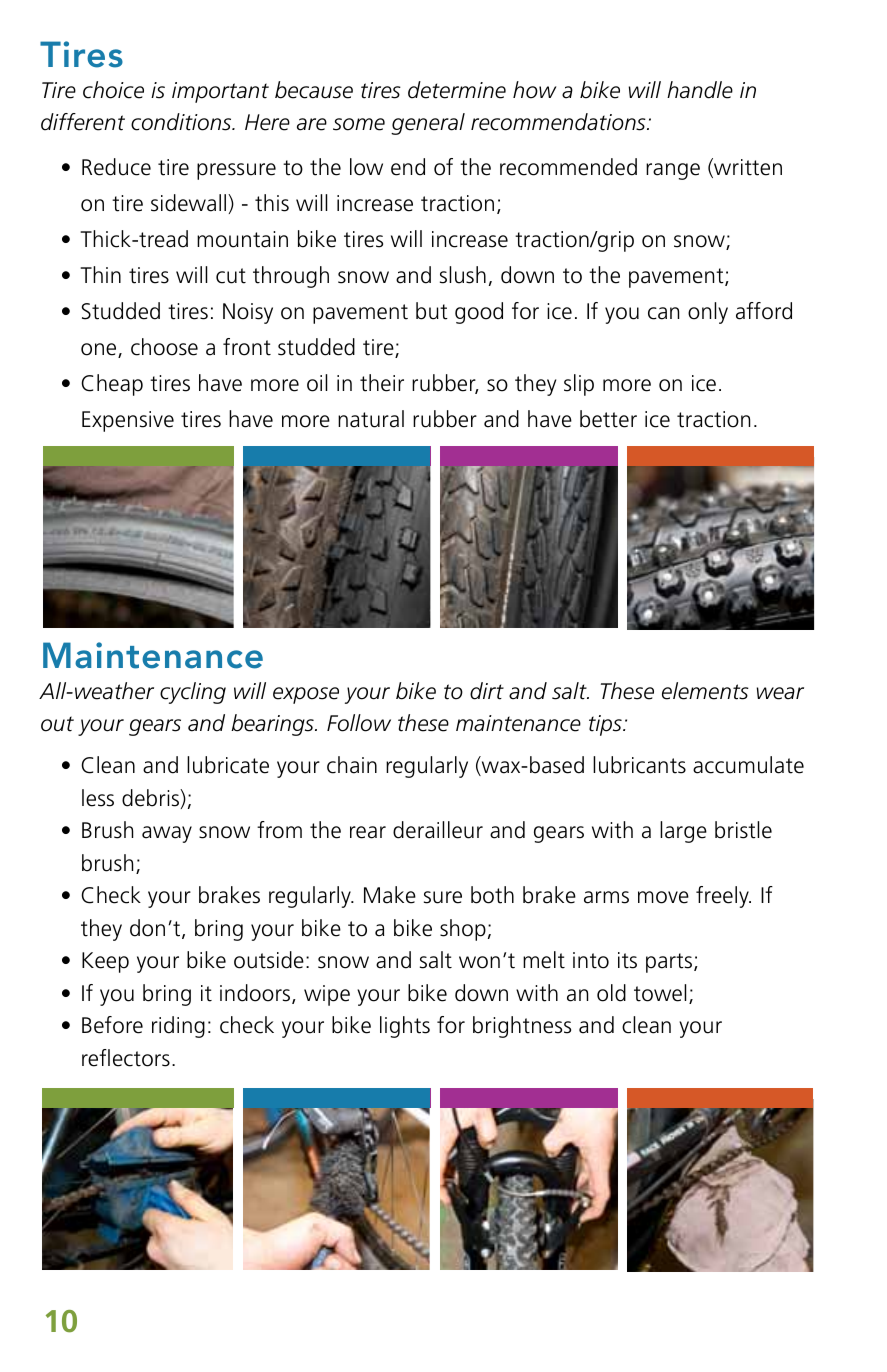 Image resolution: width=887 pixels, height=1372 pixels. I want to click on dirt, so click(487, 691).
